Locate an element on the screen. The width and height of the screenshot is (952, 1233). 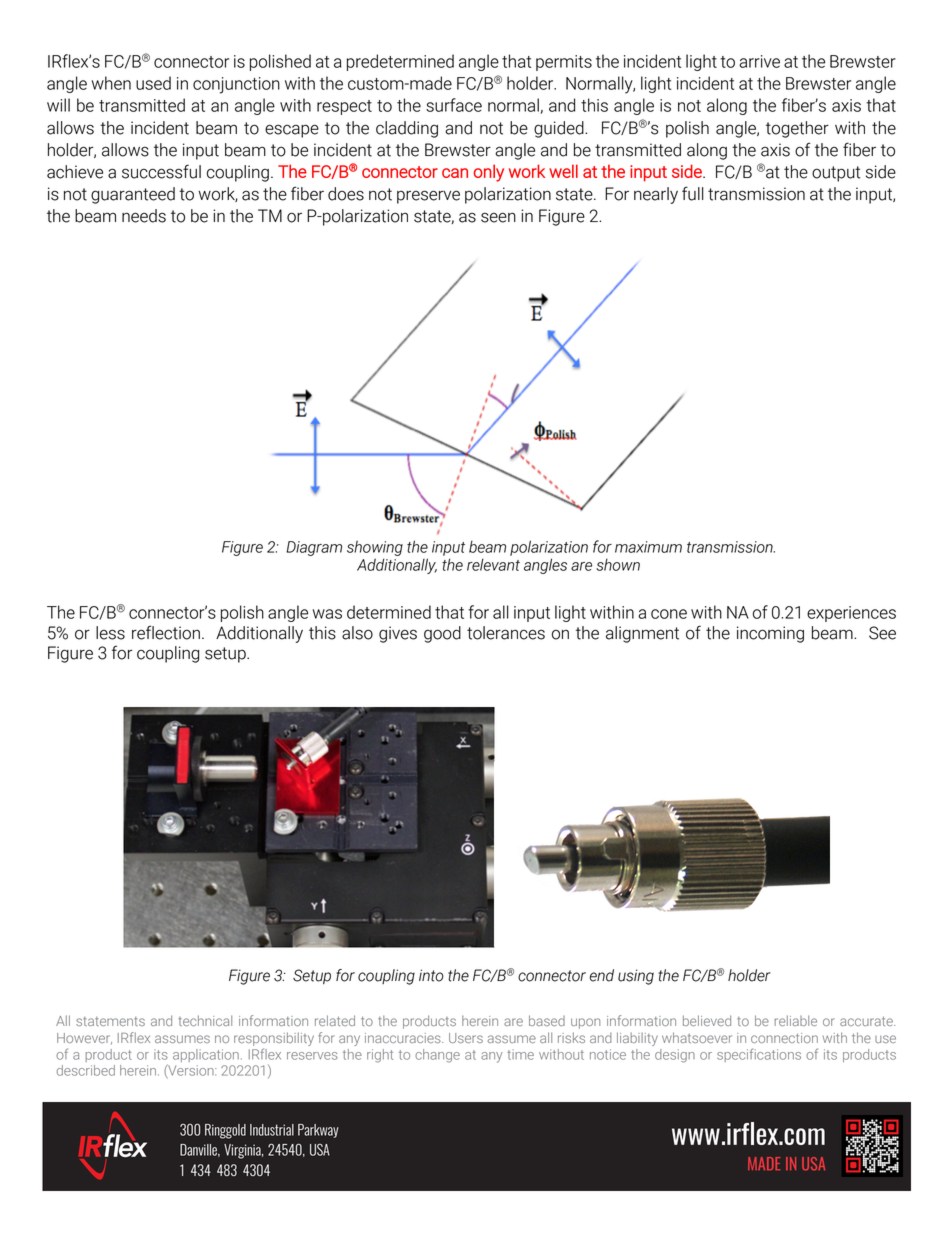
change is located at coordinates (437, 1056).
